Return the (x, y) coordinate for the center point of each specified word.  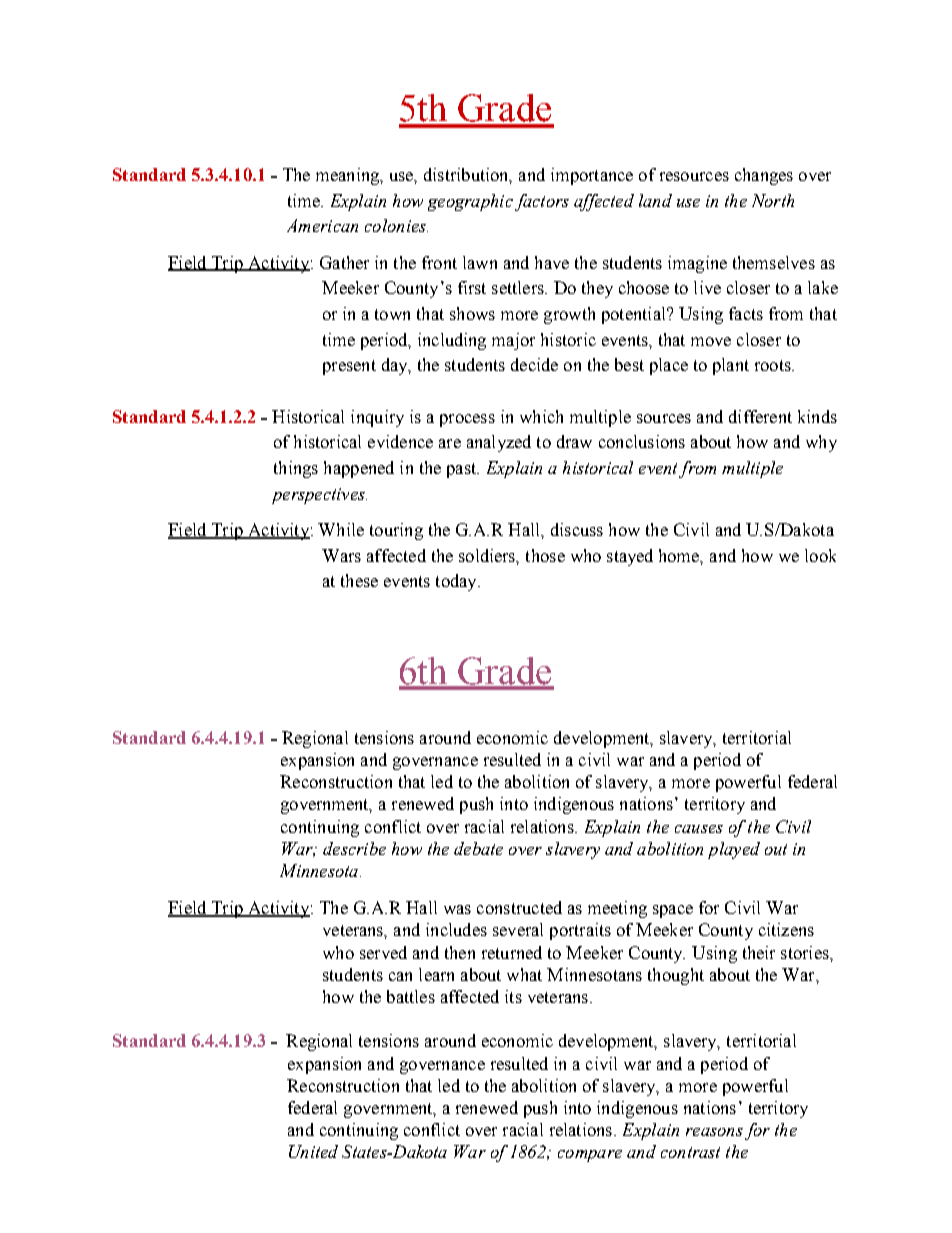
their (759, 952)
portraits (580, 931)
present (349, 367)
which (541, 416)
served (383, 952)
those (545, 555)
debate (478, 848)
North (773, 200)
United (313, 1151)
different (760, 416)
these (359, 580)
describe (354, 848)
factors (542, 202)
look (820, 555)
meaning (349, 176)
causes (699, 829)
